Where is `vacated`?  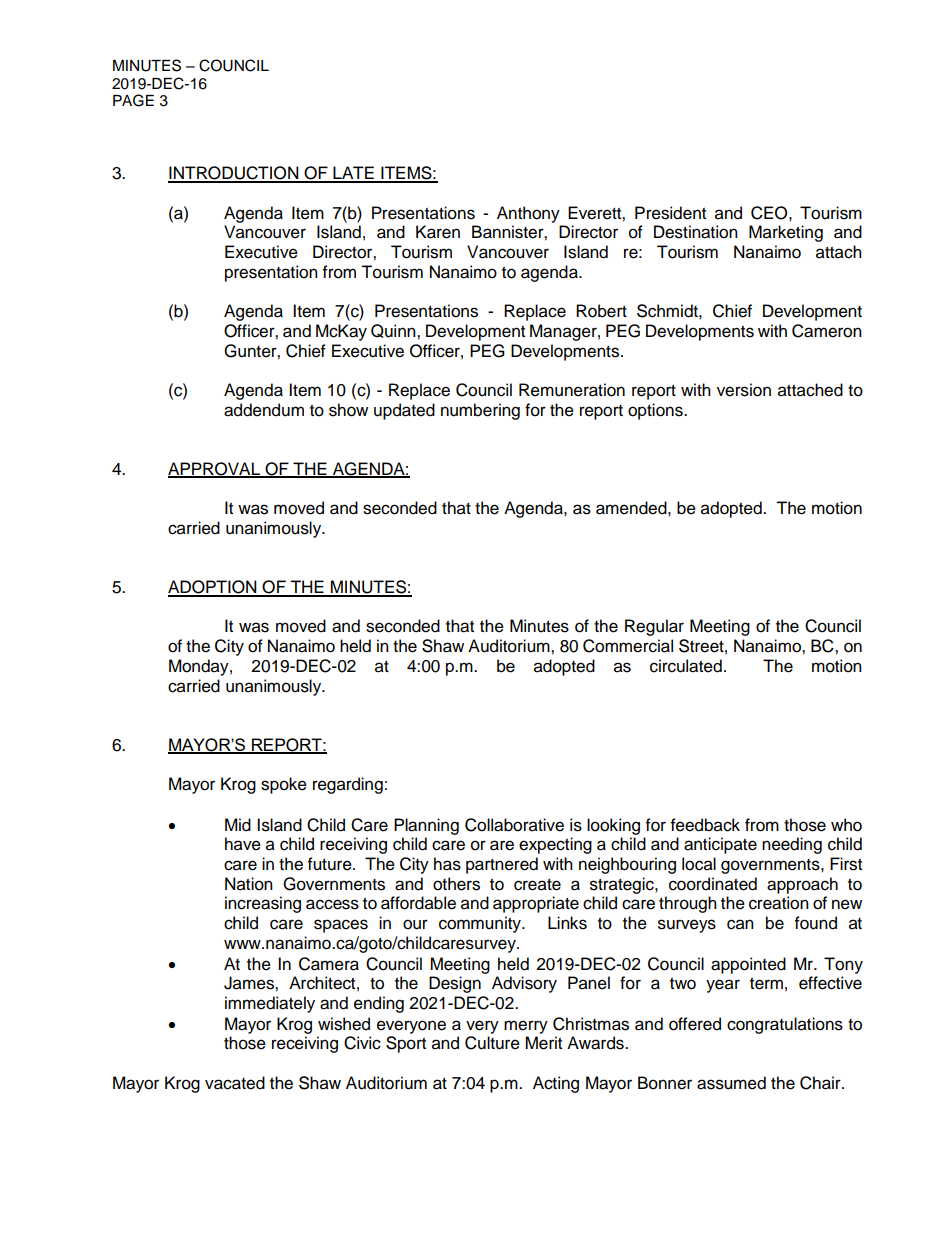 vacated is located at coordinates (235, 1083).
